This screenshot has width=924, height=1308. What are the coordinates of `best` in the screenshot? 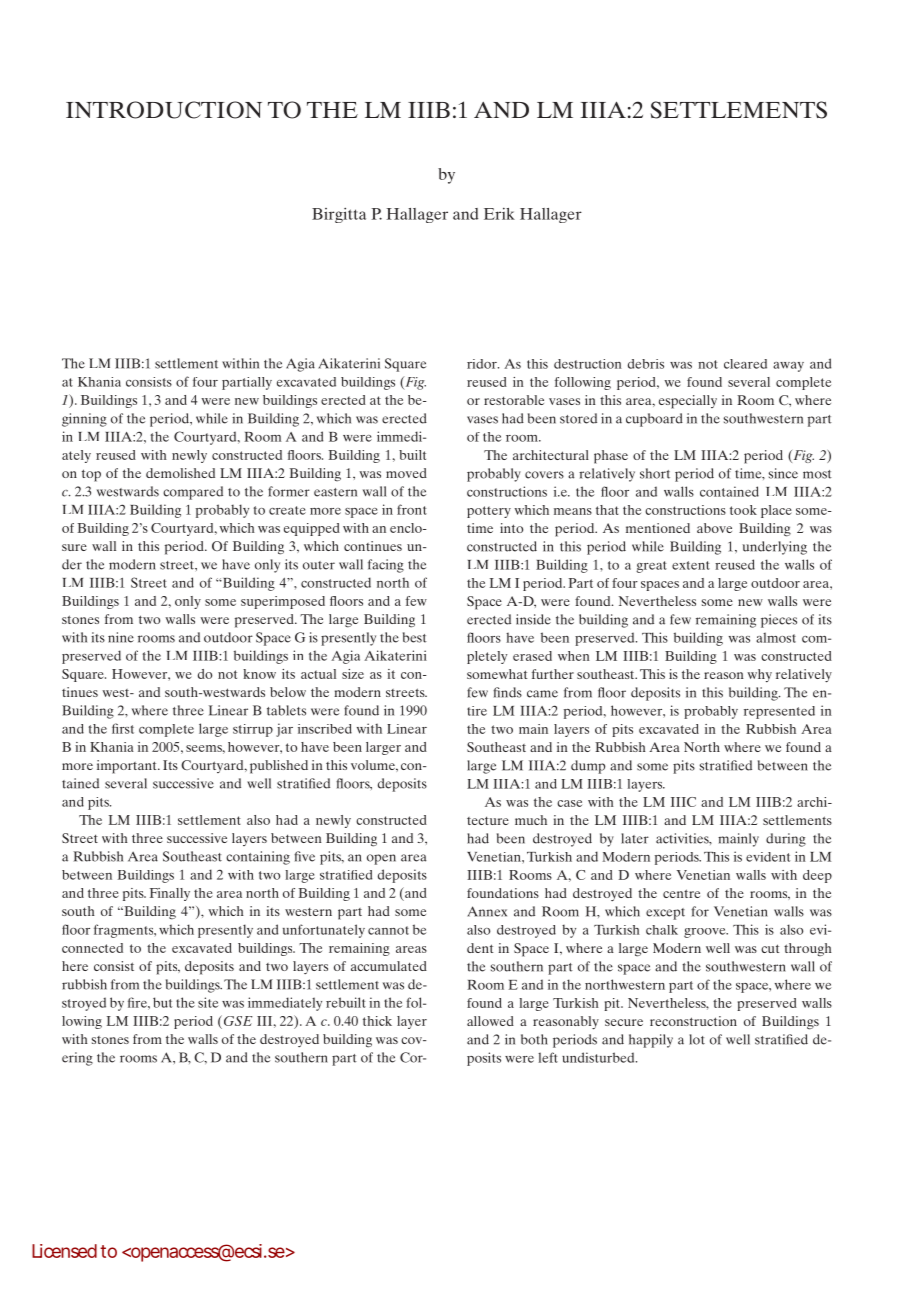 It's located at (415, 637).
